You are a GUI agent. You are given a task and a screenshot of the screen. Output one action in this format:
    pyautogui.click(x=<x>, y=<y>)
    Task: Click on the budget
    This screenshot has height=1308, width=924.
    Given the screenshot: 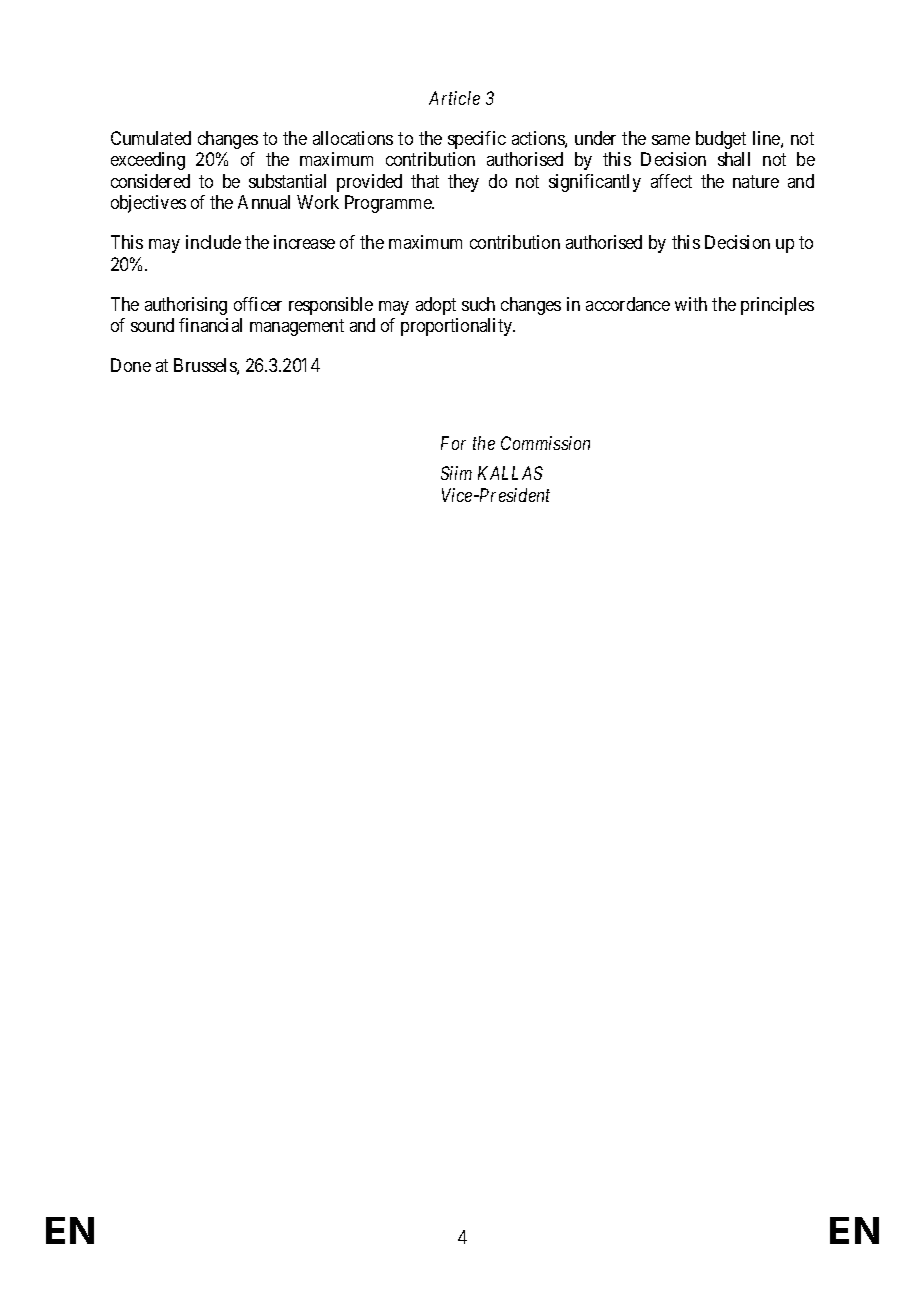 What is the action you would take?
    pyautogui.click(x=721, y=140)
